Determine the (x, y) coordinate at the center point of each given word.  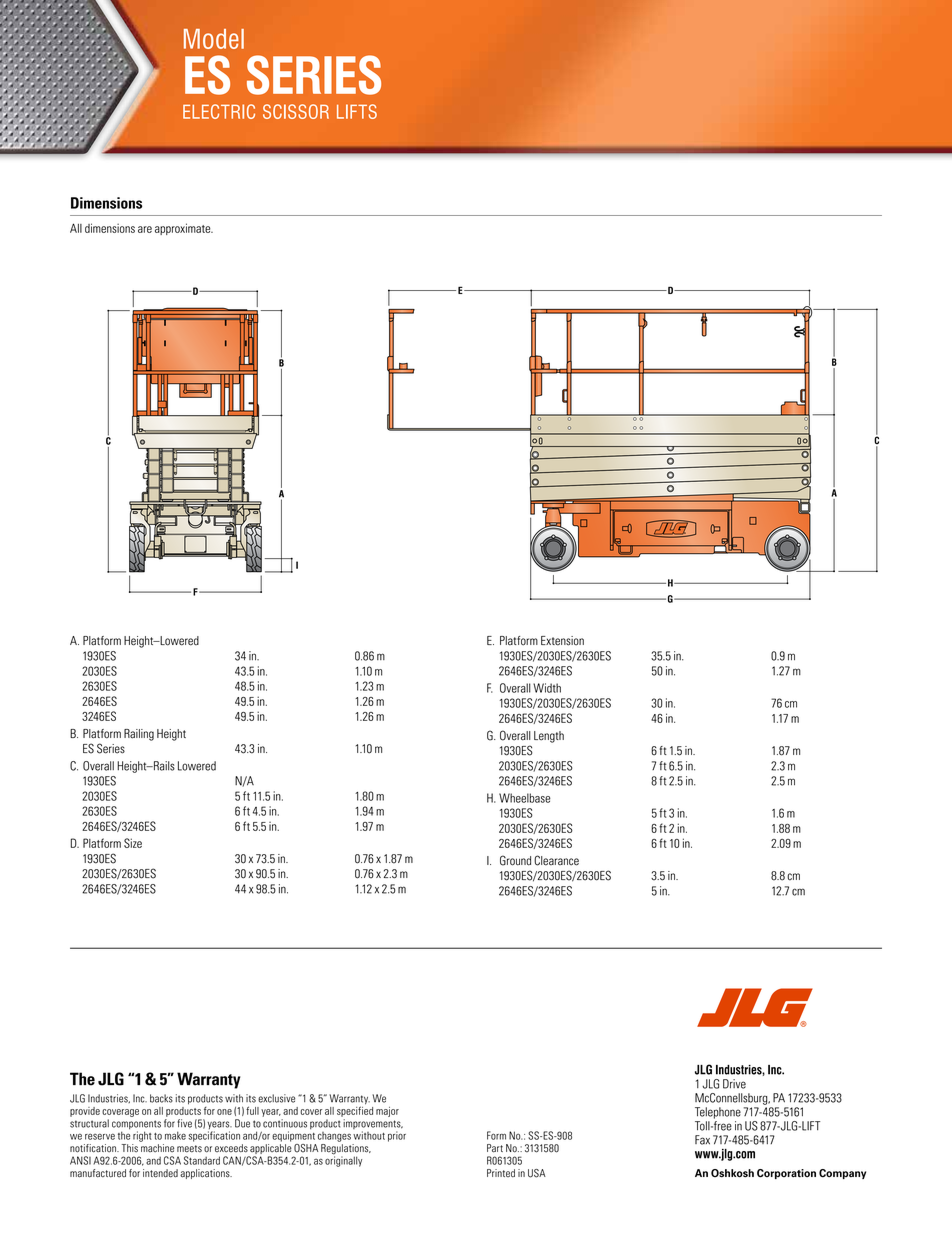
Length (549, 737)
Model (214, 39)
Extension (562, 641)
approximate (184, 229)
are (145, 229)
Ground (515, 860)
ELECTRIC (219, 111)
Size (133, 843)
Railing (139, 735)
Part (495, 1148)
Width (547, 688)
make (175, 1135)
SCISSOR (296, 111)
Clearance (556, 860)
